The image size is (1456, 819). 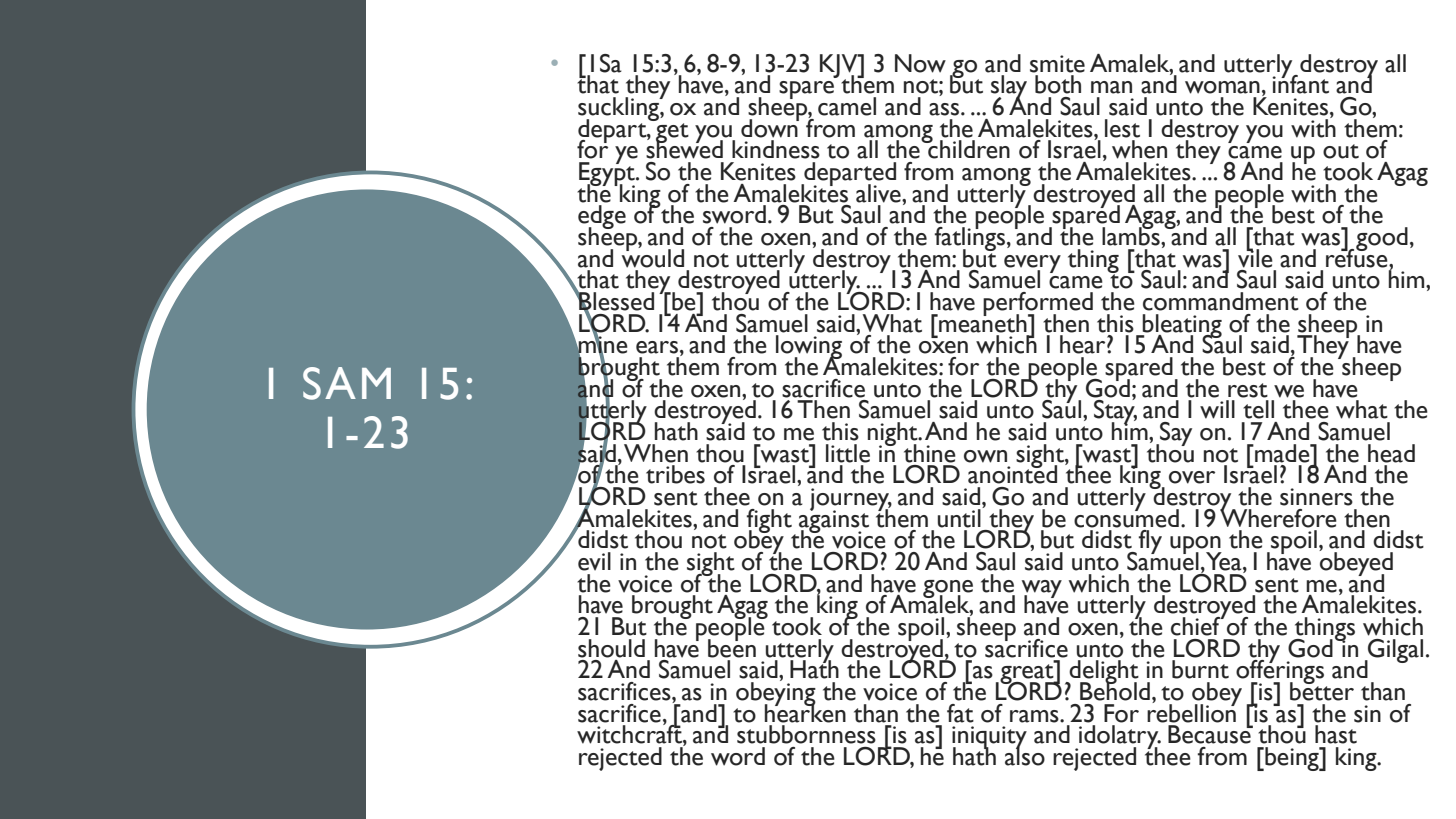 What do you see at coordinates (1248, 390) in the screenshot?
I see `rest` at bounding box center [1248, 390].
